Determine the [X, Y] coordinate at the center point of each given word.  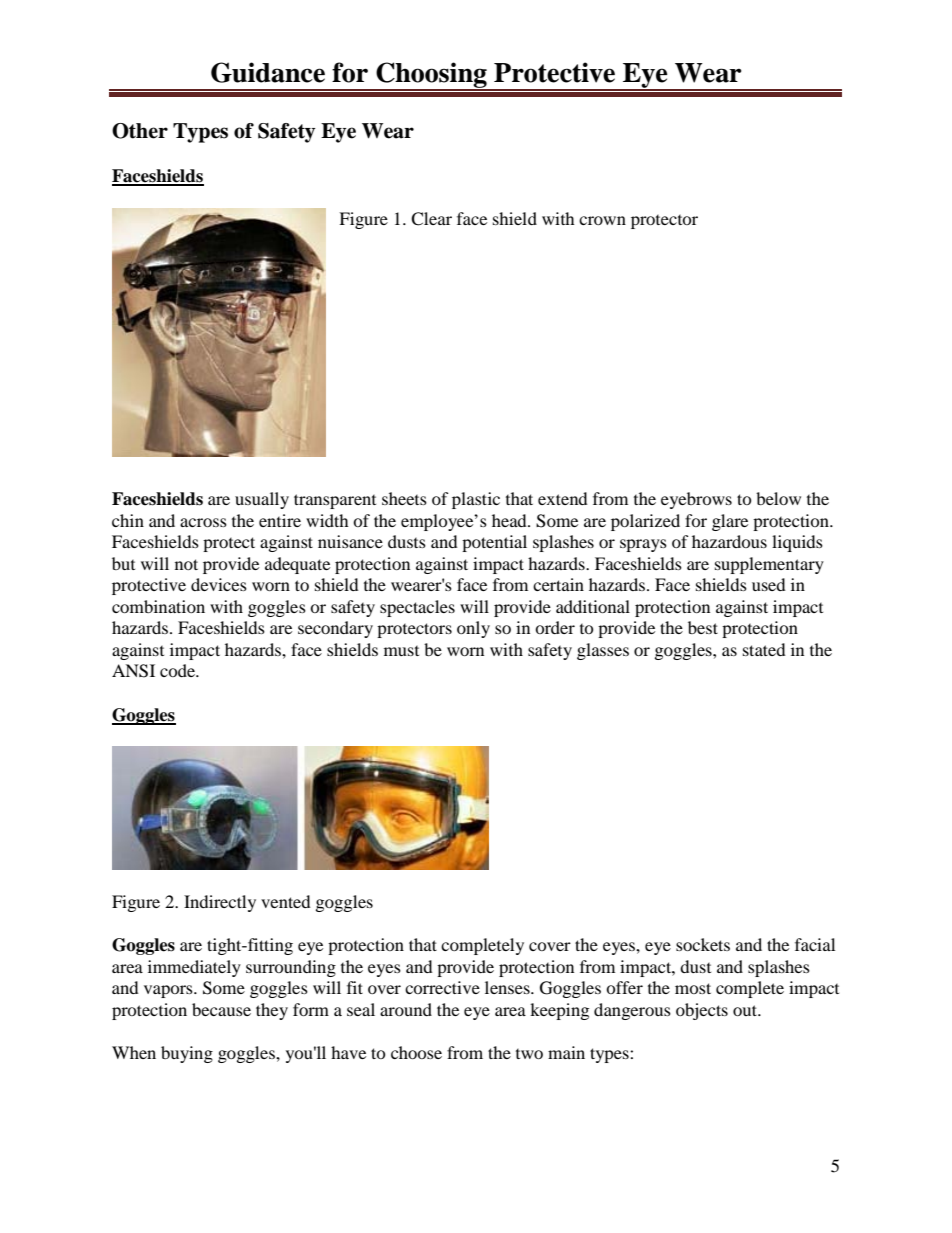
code [178, 670]
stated [764, 649]
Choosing [431, 76]
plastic [476, 500]
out [746, 1010]
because [221, 1009]
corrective [442, 987]
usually [262, 500]
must [401, 651]
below [778, 498]
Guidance [268, 72]
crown [602, 220]
